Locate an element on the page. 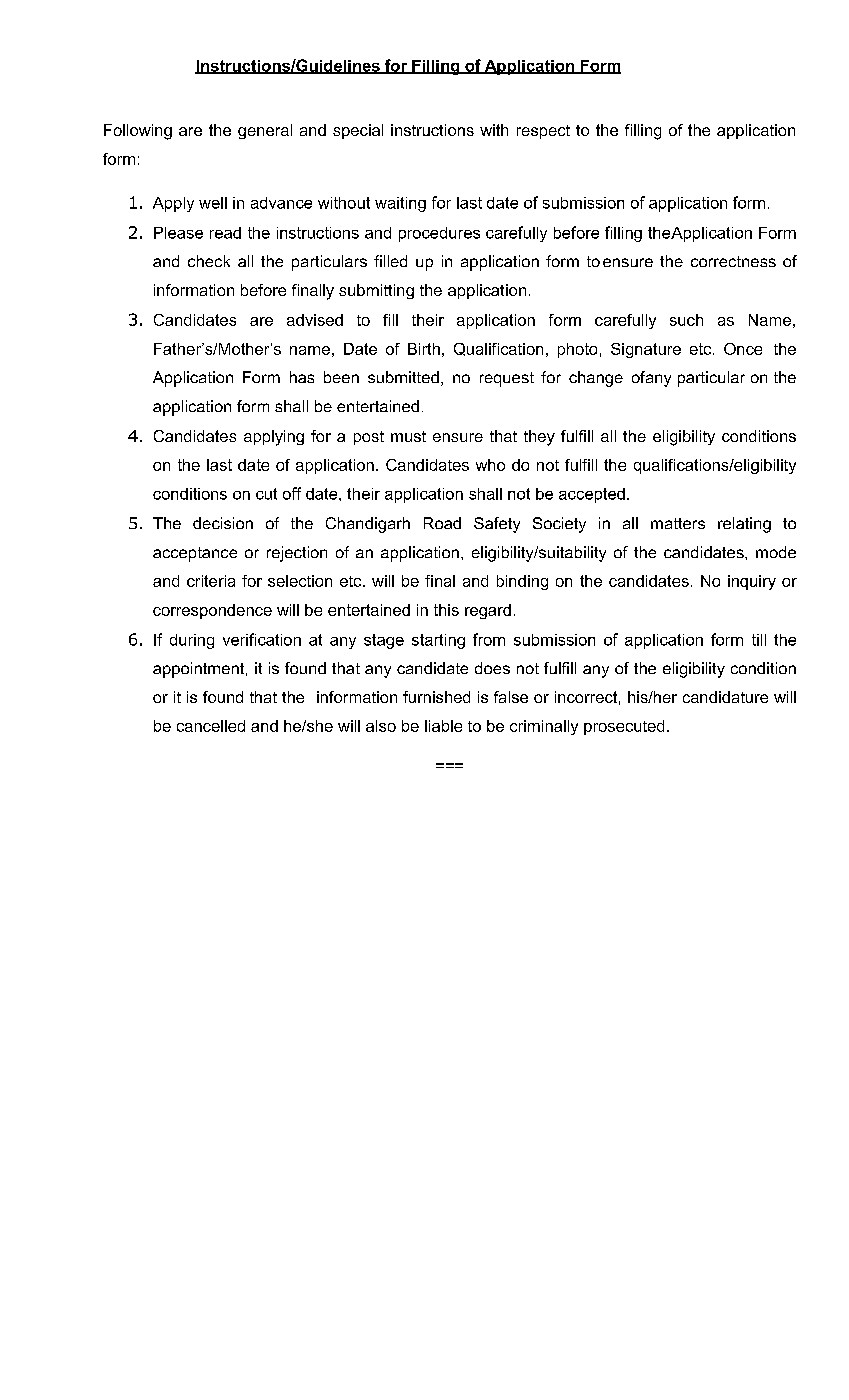  furnished is located at coordinates (436, 697).
